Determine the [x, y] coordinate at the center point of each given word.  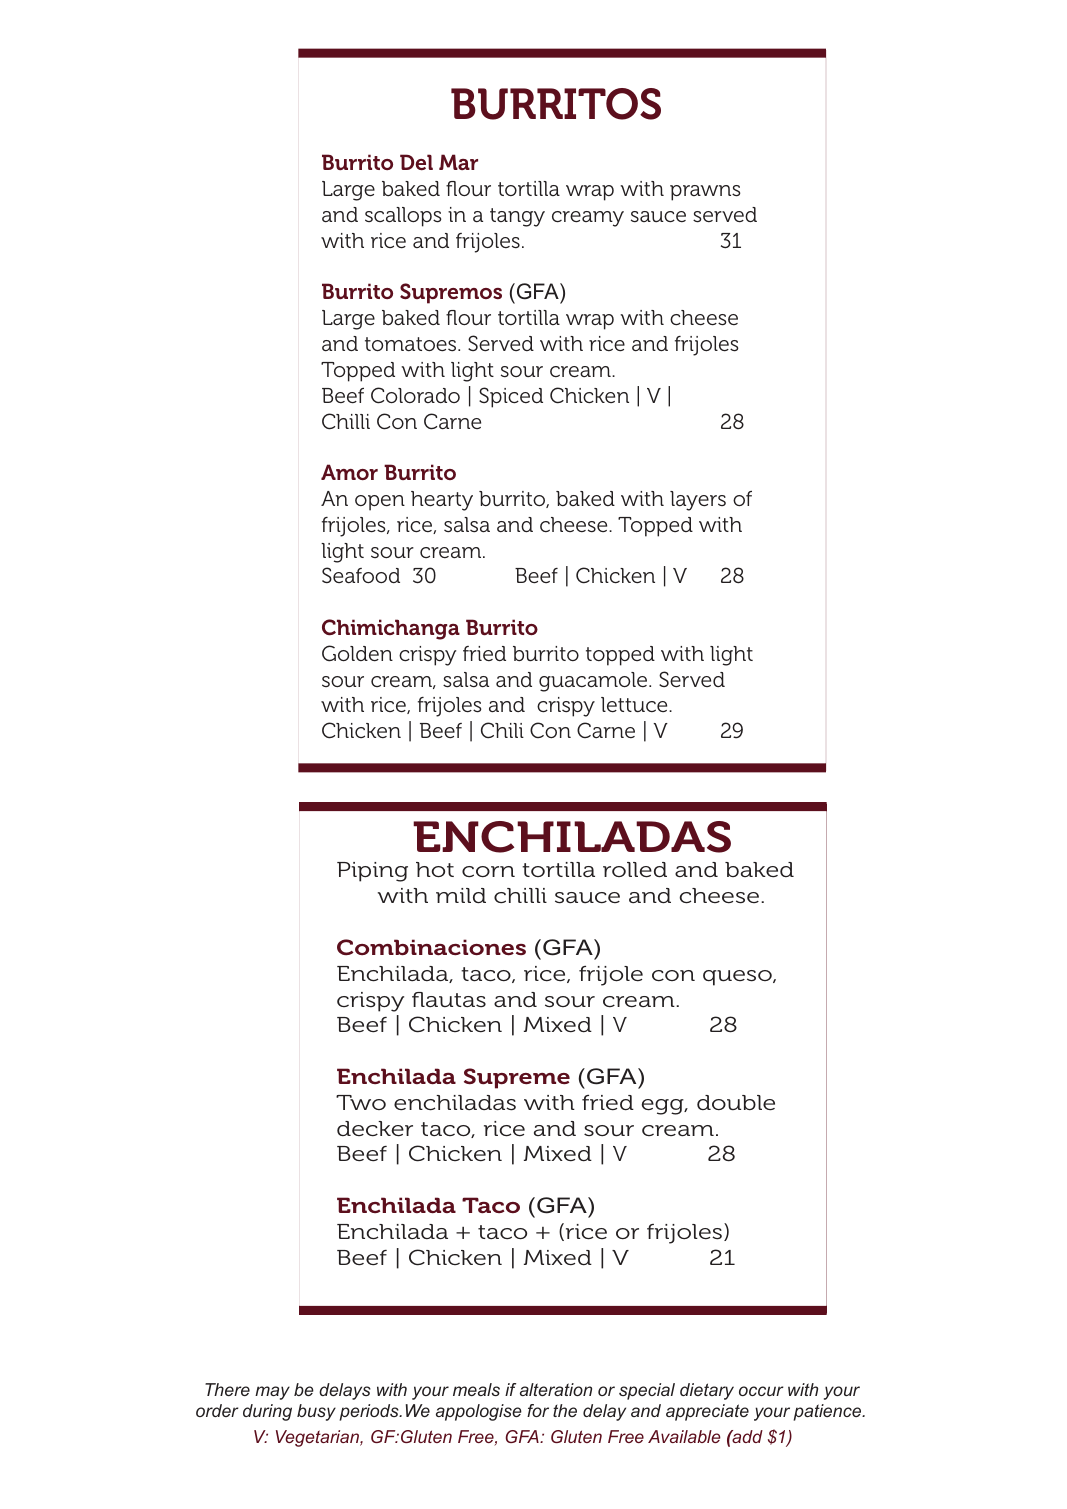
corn [488, 872]
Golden [357, 653]
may [272, 1393]
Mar [458, 162]
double [736, 1103]
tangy [517, 217]
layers [698, 501]
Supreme [517, 1078]
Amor [349, 472]
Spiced [511, 397]
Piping [372, 872]
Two [361, 1102]
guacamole [594, 682]
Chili [502, 730]
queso [738, 978]
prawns [705, 193]
